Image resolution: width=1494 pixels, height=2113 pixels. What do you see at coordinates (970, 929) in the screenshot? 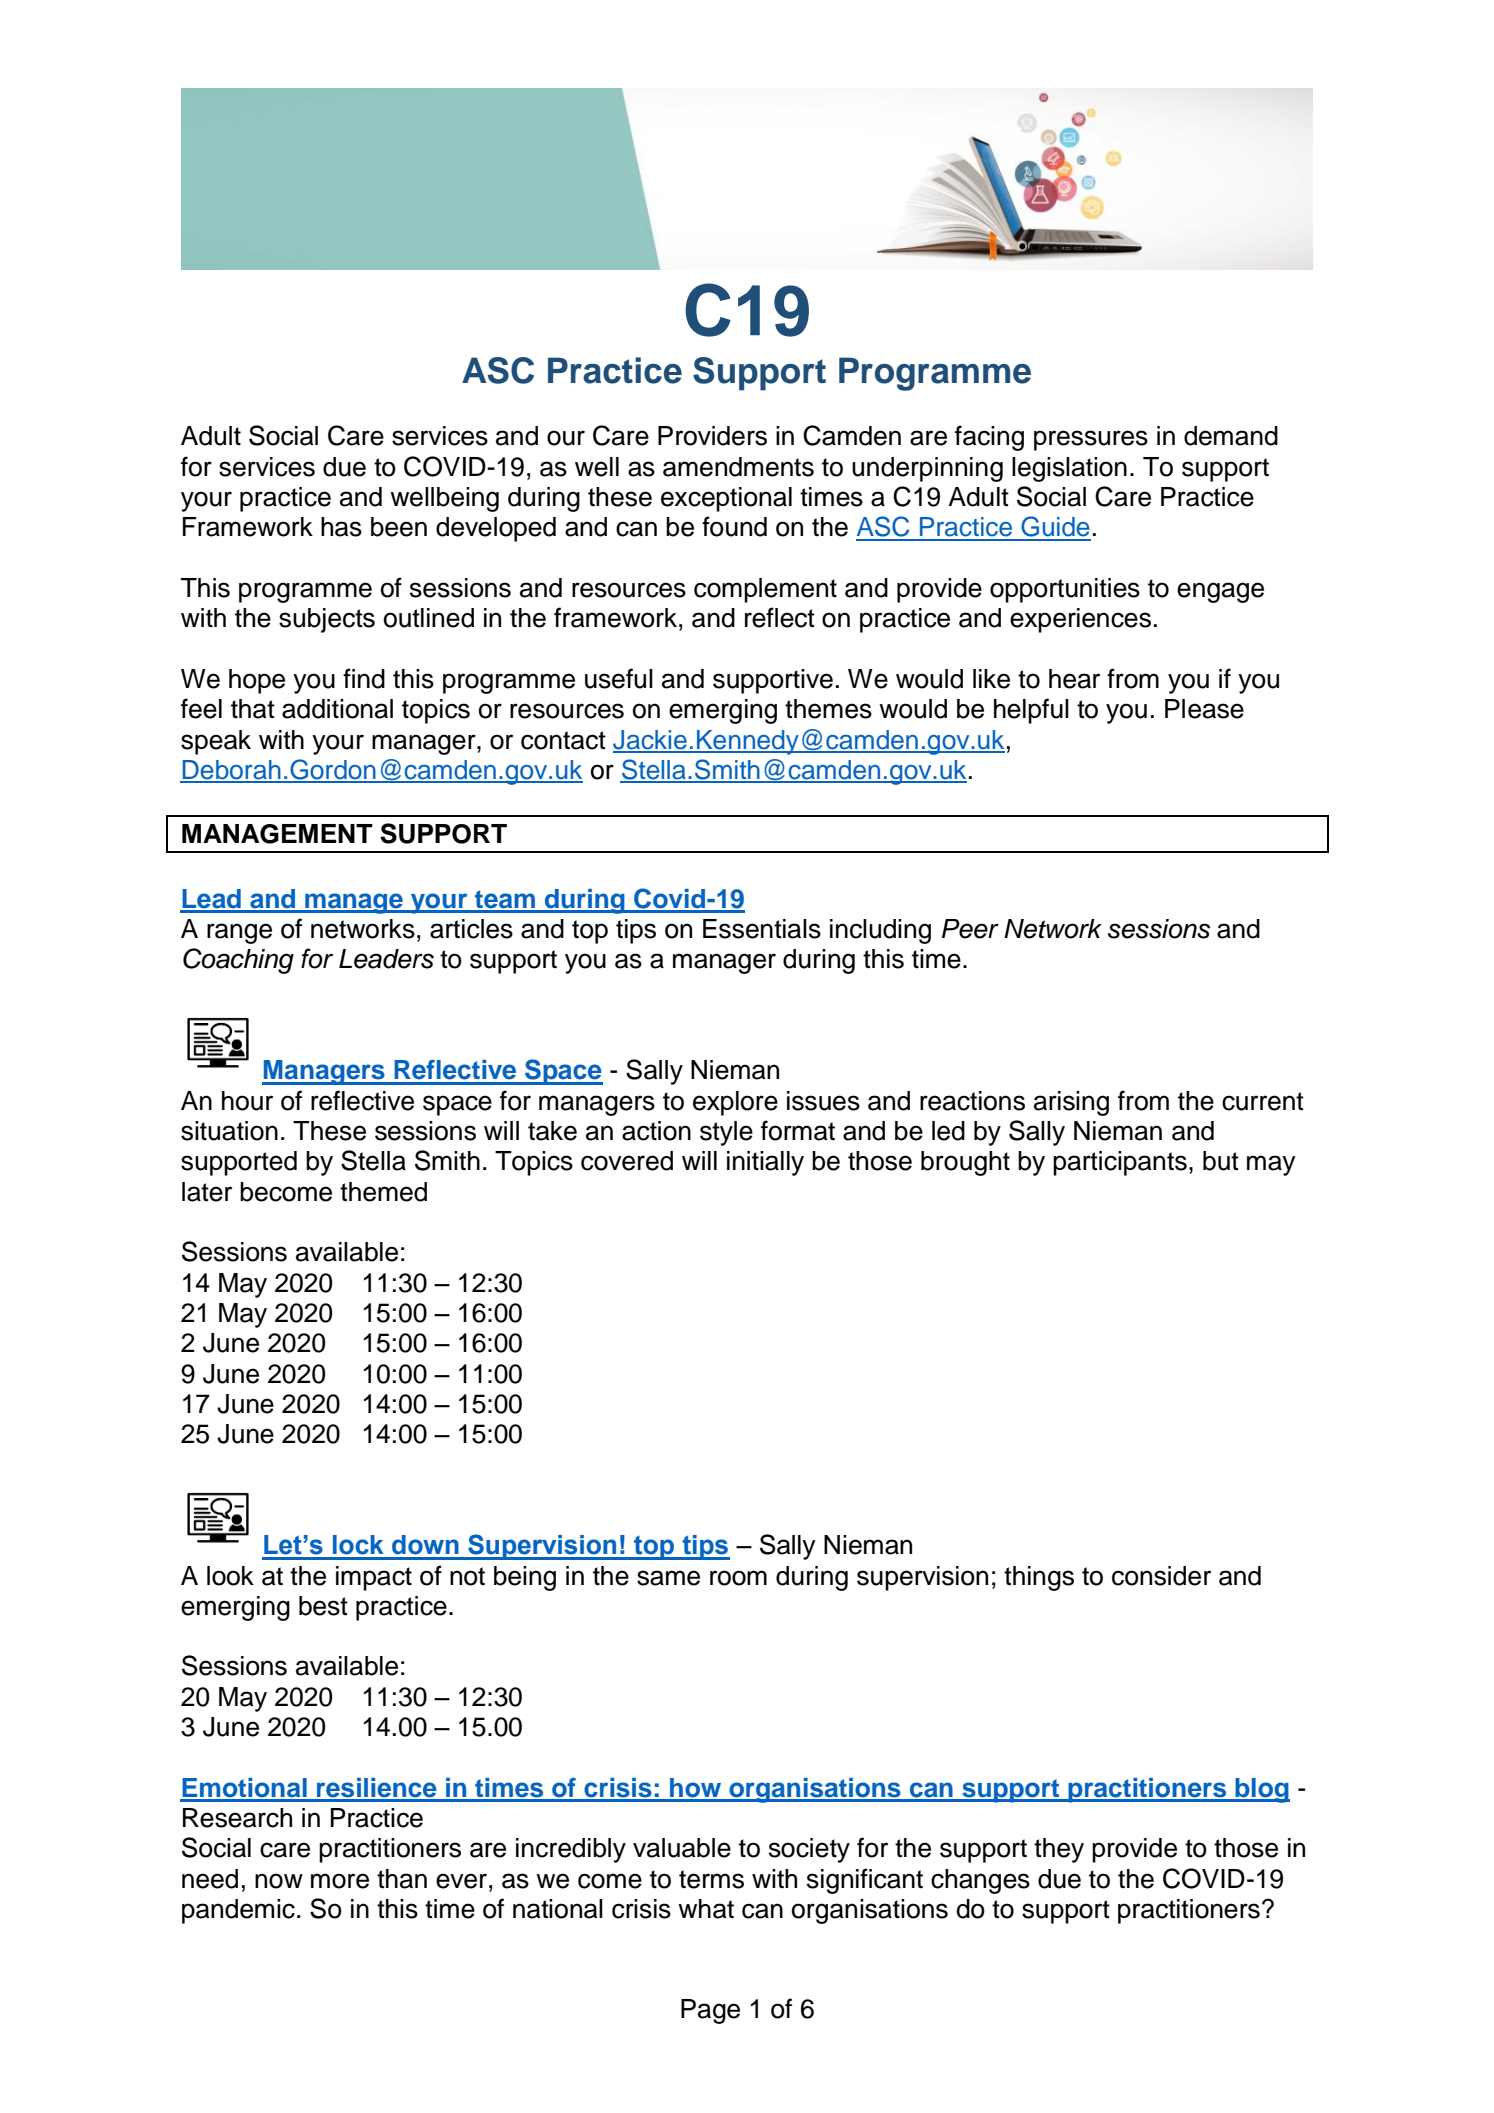
I see `Peer` at bounding box center [970, 929].
